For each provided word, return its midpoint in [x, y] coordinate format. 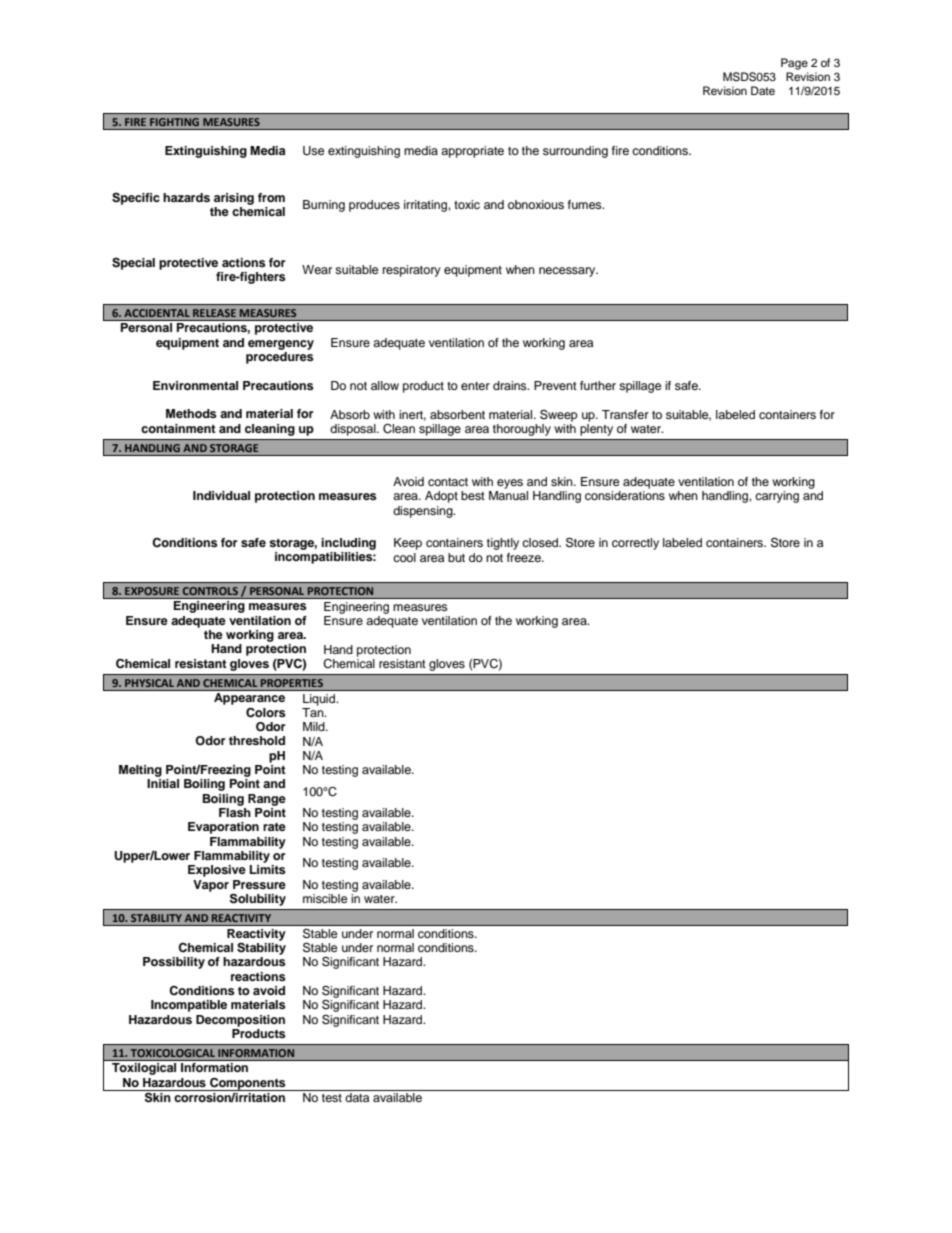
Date [763, 90]
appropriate [472, 152]
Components [248, 1084]
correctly [635, 544]
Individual [221, 495]
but [456, 557]
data [357, 1097]
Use [314, 151]
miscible [325, 898]
